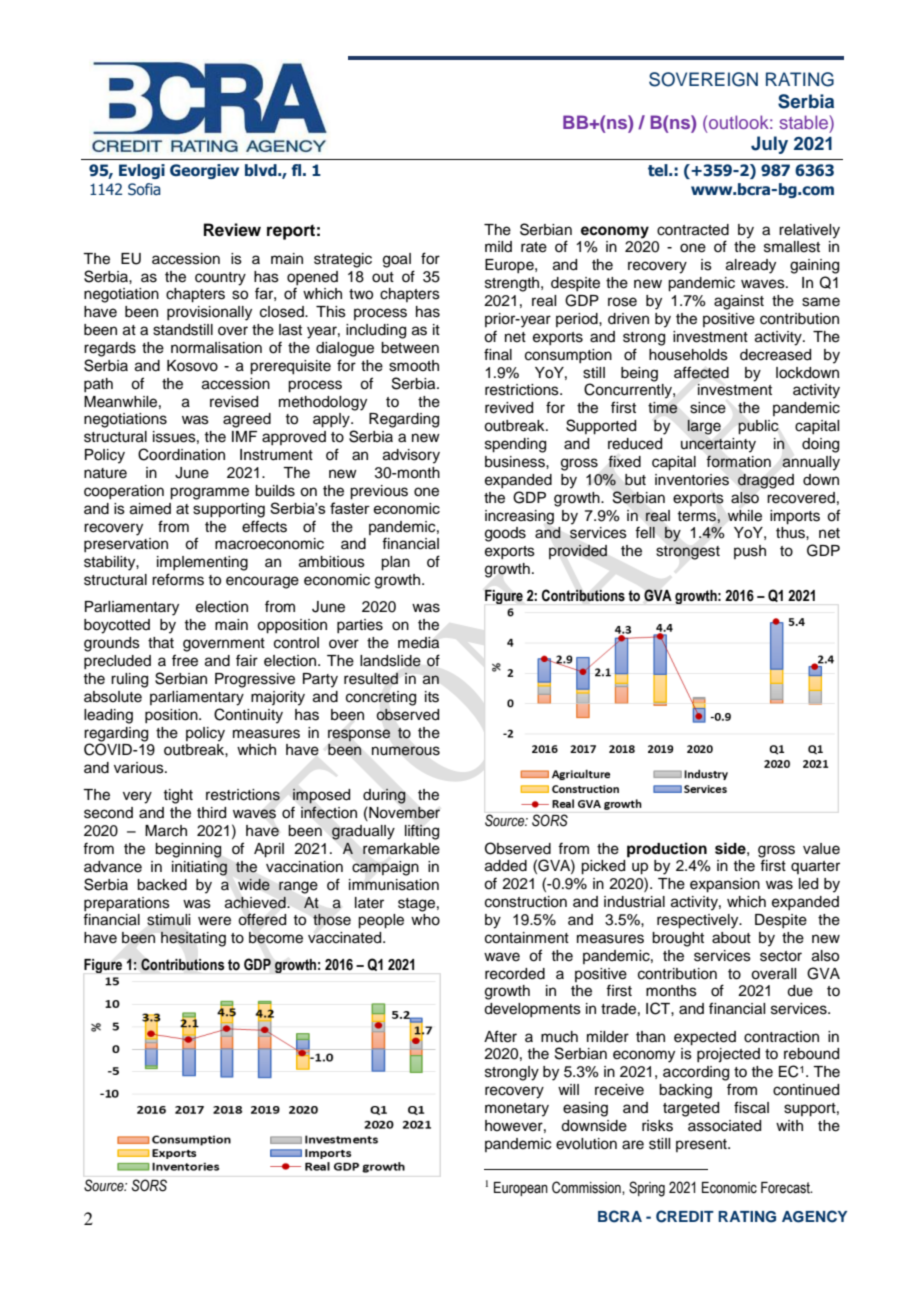  Describe the element at coordinates (181, 454) in the screenshot. I see `Coordination` at that location.
